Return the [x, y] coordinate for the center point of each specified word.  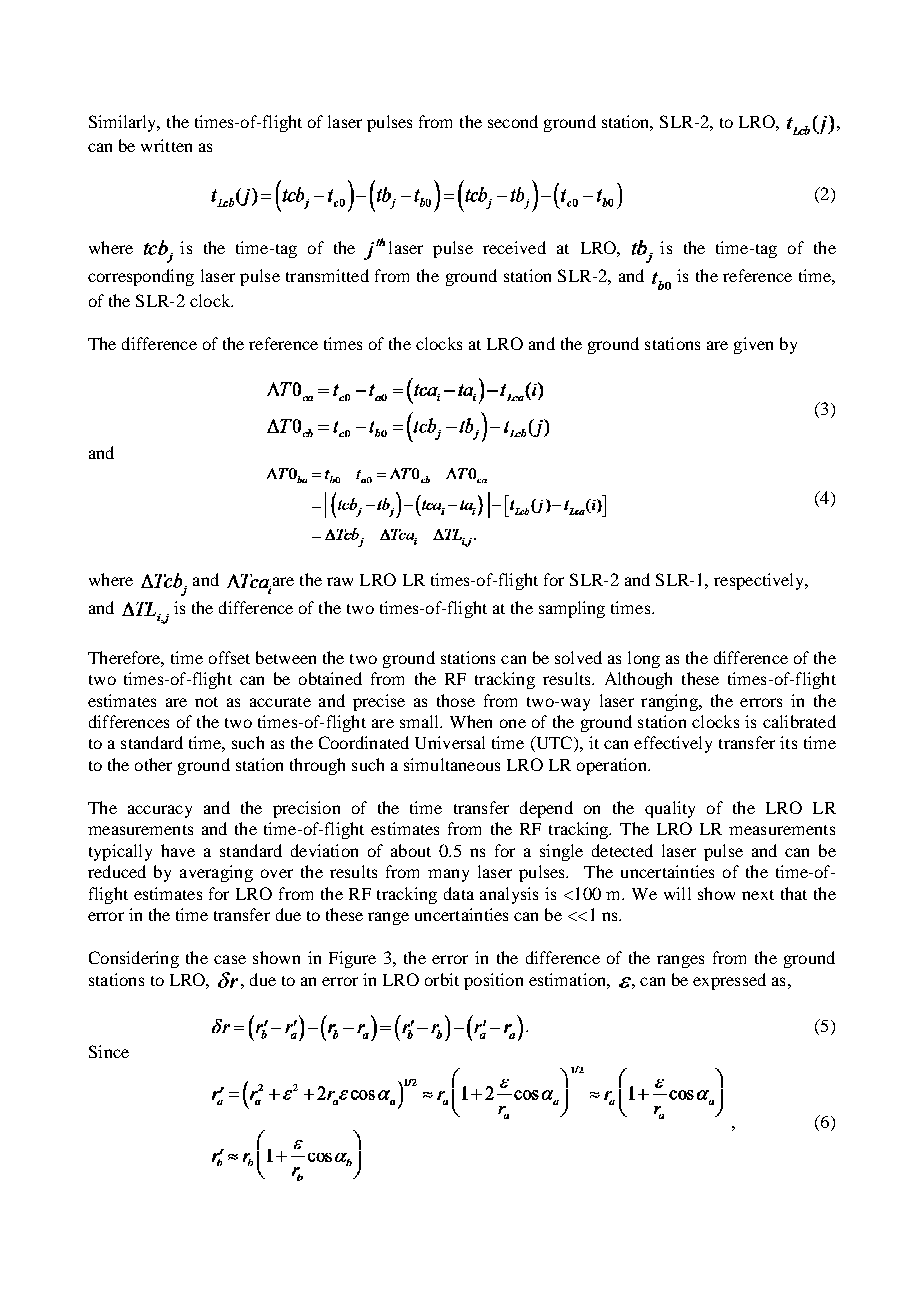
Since [109, 1051]
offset [229, 657]
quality [670, 809]
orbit [442, 979]
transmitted [327, 275]
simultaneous [452, 764]
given [753, 345]
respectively [760, 581]
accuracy [160, 811]
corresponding [141, 277]
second [513, 121]
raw [340, 581]
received [514, 247]
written [166, 145]
